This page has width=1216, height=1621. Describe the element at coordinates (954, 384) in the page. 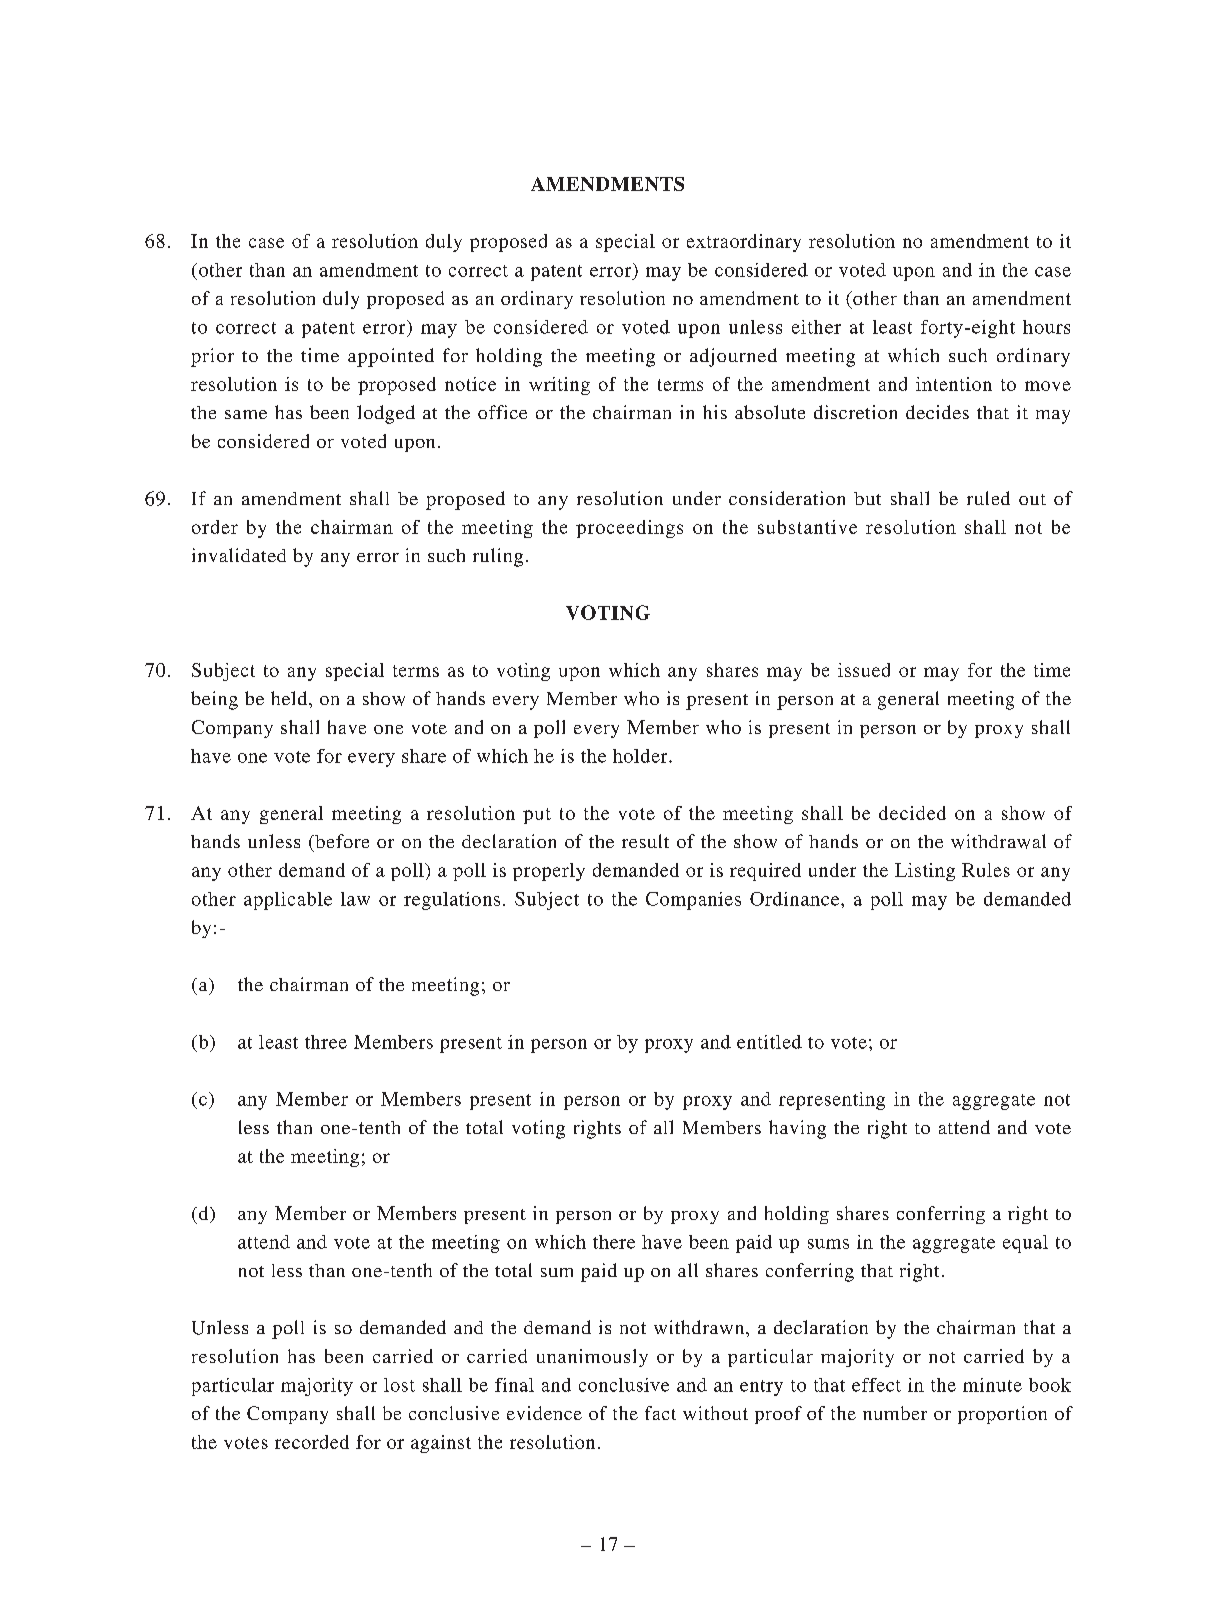

I see `intention` at that location.
